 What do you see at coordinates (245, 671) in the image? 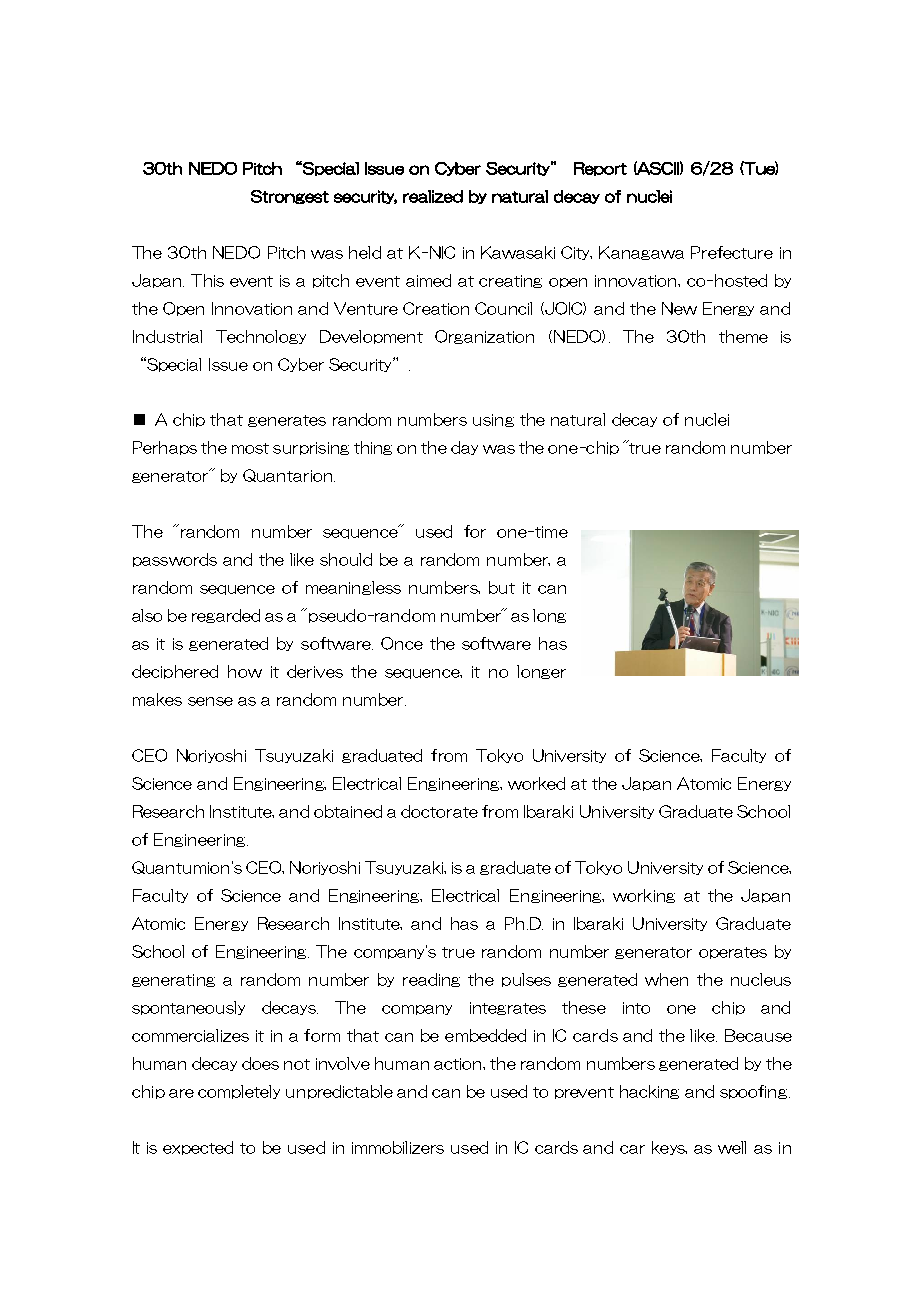
I see `how` at bounding box center [245, 671].
